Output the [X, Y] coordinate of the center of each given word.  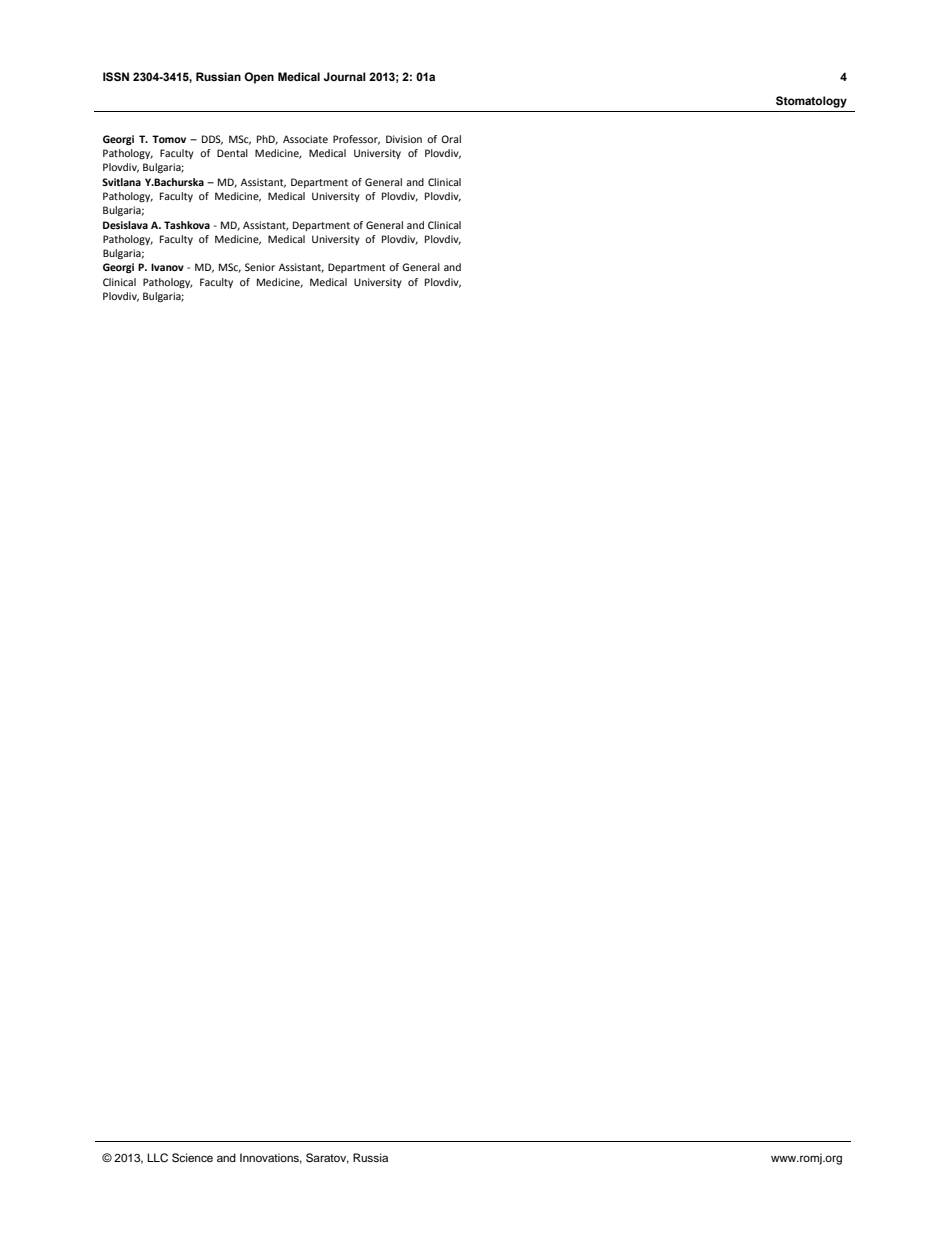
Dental [232, 153]
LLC [157, 1158]
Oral [451, 139]
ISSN [116, 77]
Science [192, 1158]
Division [404, 139]
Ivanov [167, 267]
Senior [260, 267]
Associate [305, 139]
